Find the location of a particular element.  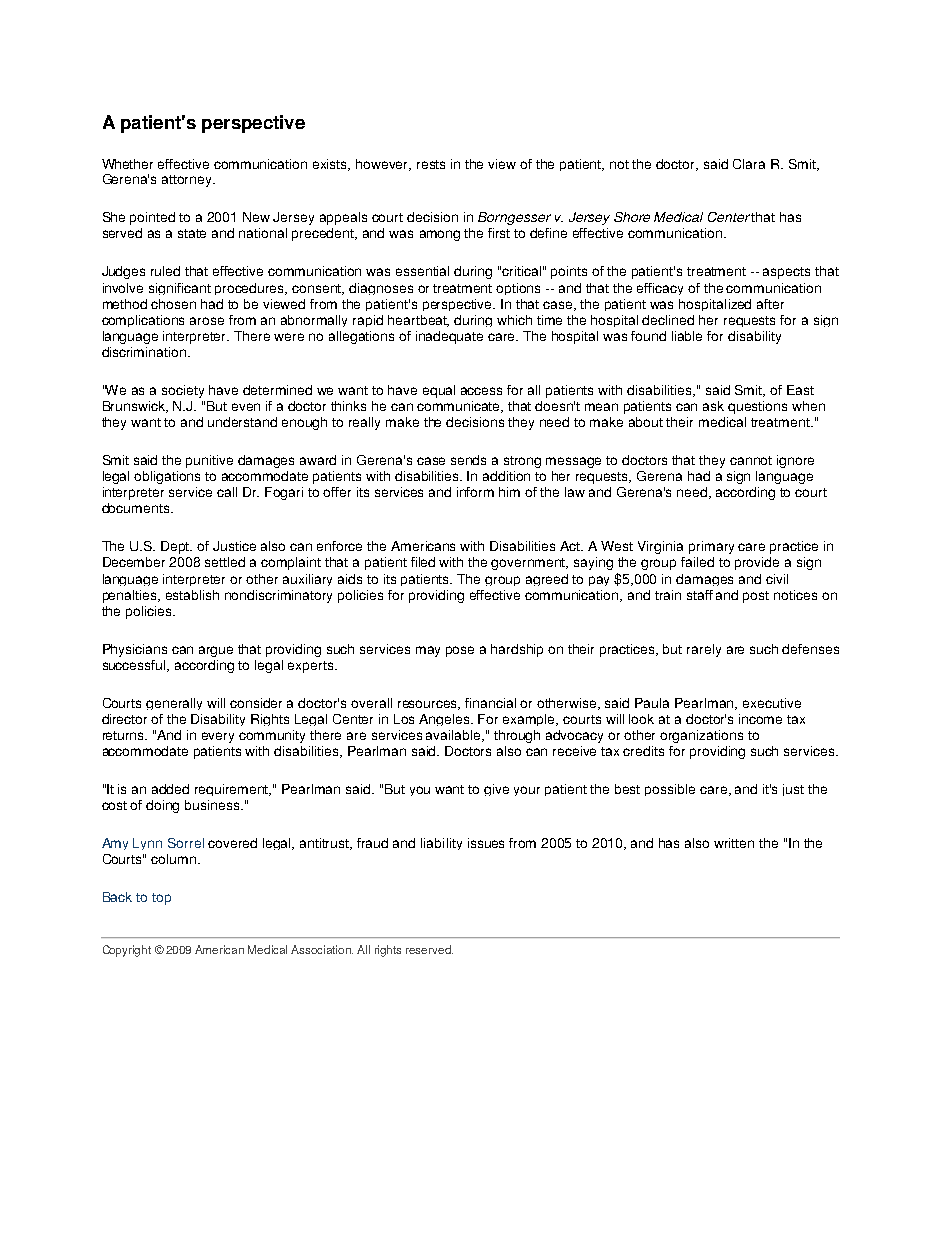

filed is located at coordinates (423, 562).
